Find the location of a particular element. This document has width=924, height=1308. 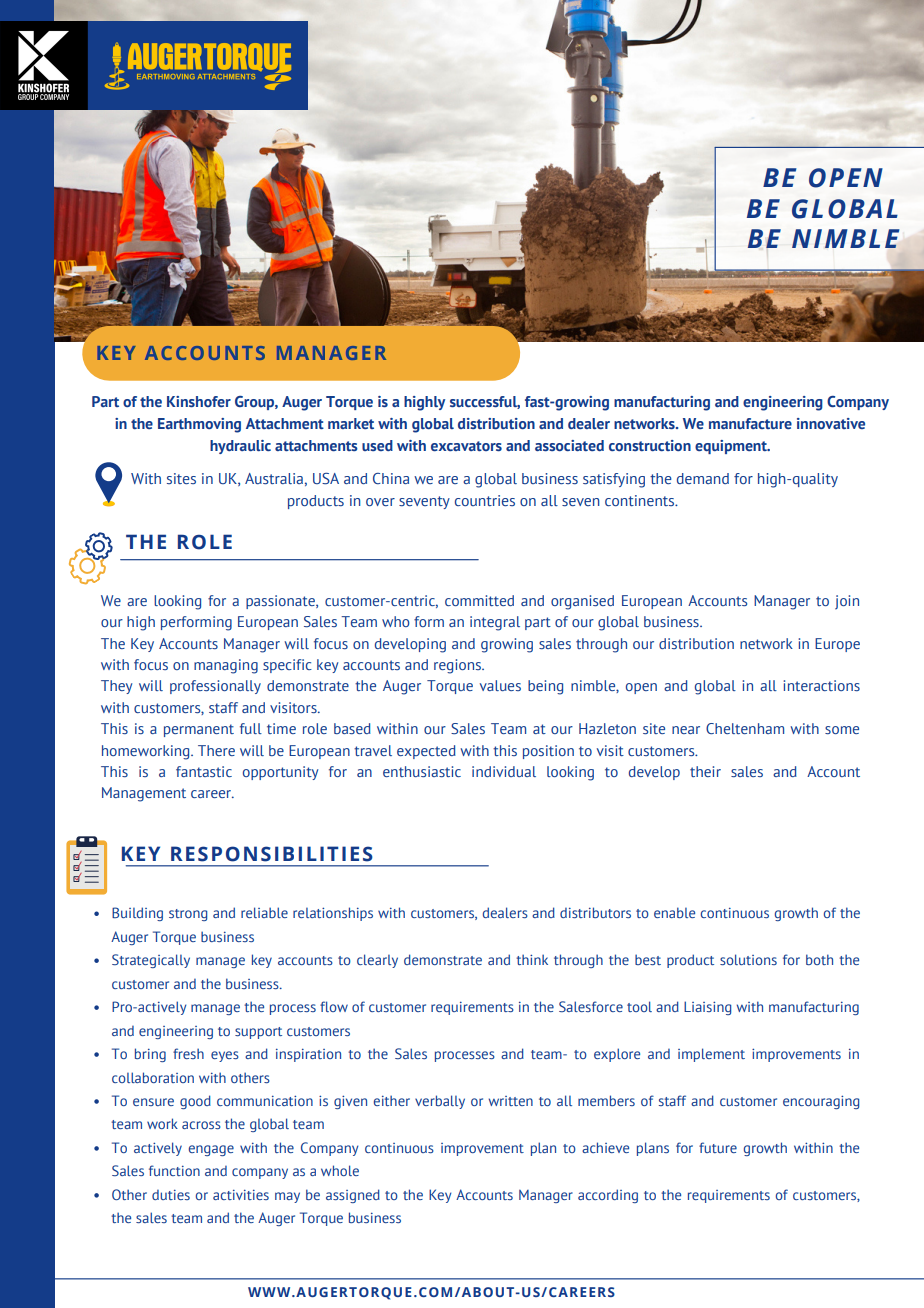

expected is located at coordinates (426, 752).
